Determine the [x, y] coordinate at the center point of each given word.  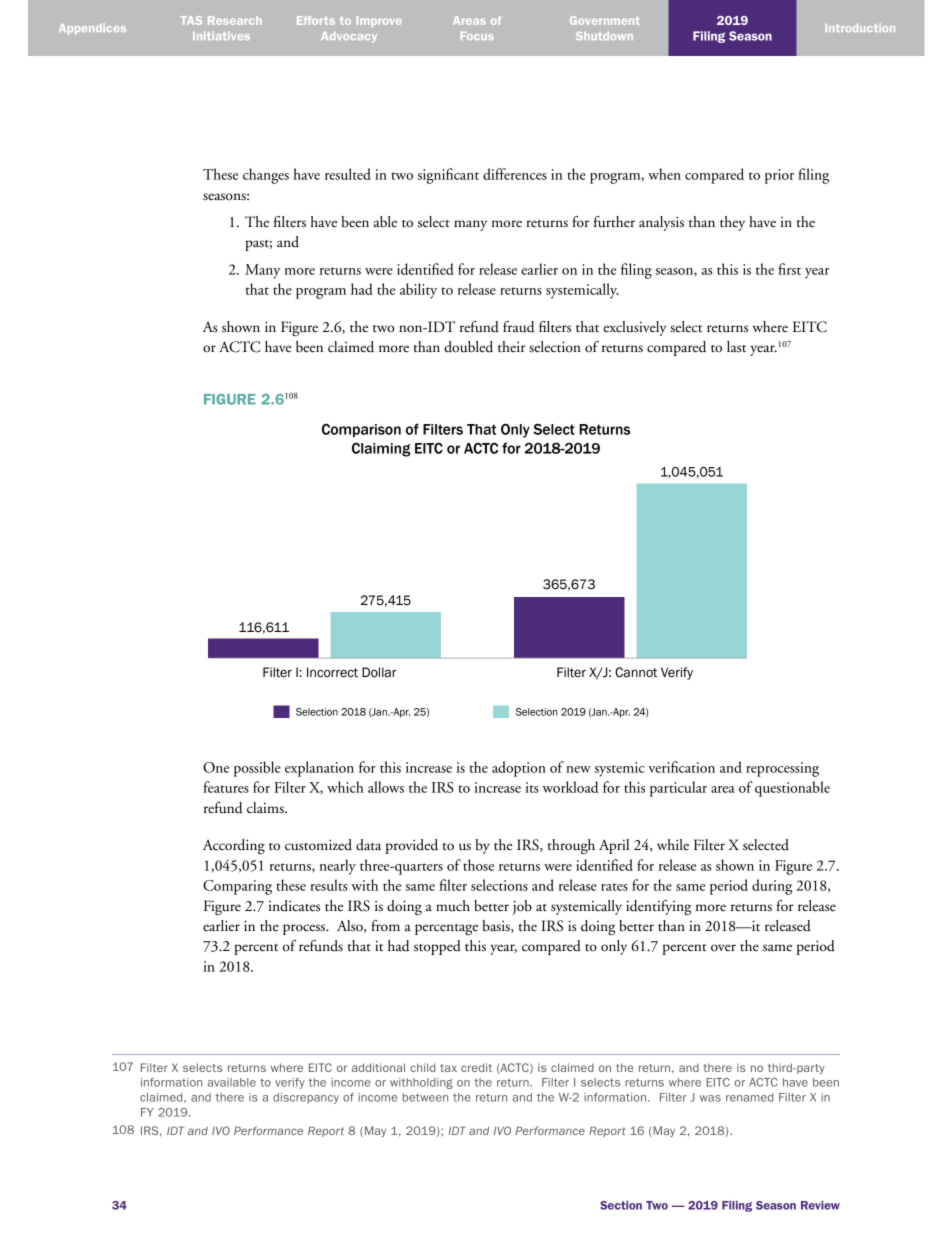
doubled [468, 347]
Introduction [860, 28]
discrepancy [306, 1098]
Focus [477, 36]
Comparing [237, 887]
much [453, 906]
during [772, 887]
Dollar [379, 672]
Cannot [636, 672]
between [425, 1097]
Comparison [361, 430]
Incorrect [332, 672]
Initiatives [221, 36]
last [736, 347]
